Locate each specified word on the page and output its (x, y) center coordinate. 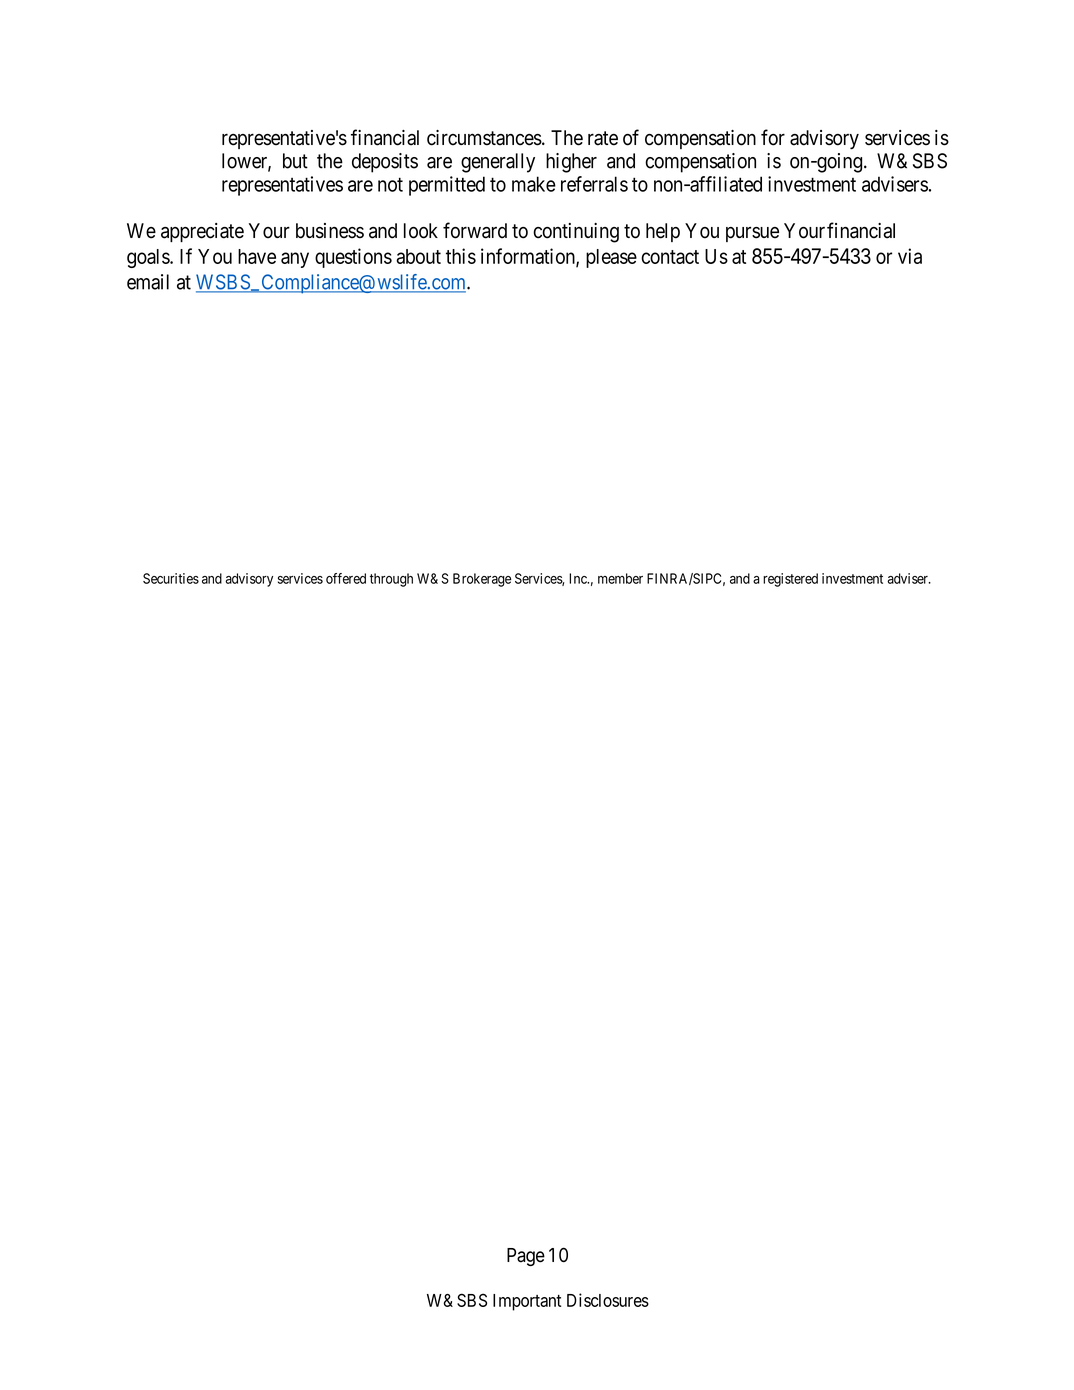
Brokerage (482, 580)
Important (527, 1302)
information (529, 257)
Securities (171, 578)
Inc (579, 578)
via (910, 256)
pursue (752, 234)
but (295, 161)
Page (526, 1257)
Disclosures (608, 1300)
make (534, 184)
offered (346, 578)
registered (790, 580)
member (620, 578)
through (391, 580)
